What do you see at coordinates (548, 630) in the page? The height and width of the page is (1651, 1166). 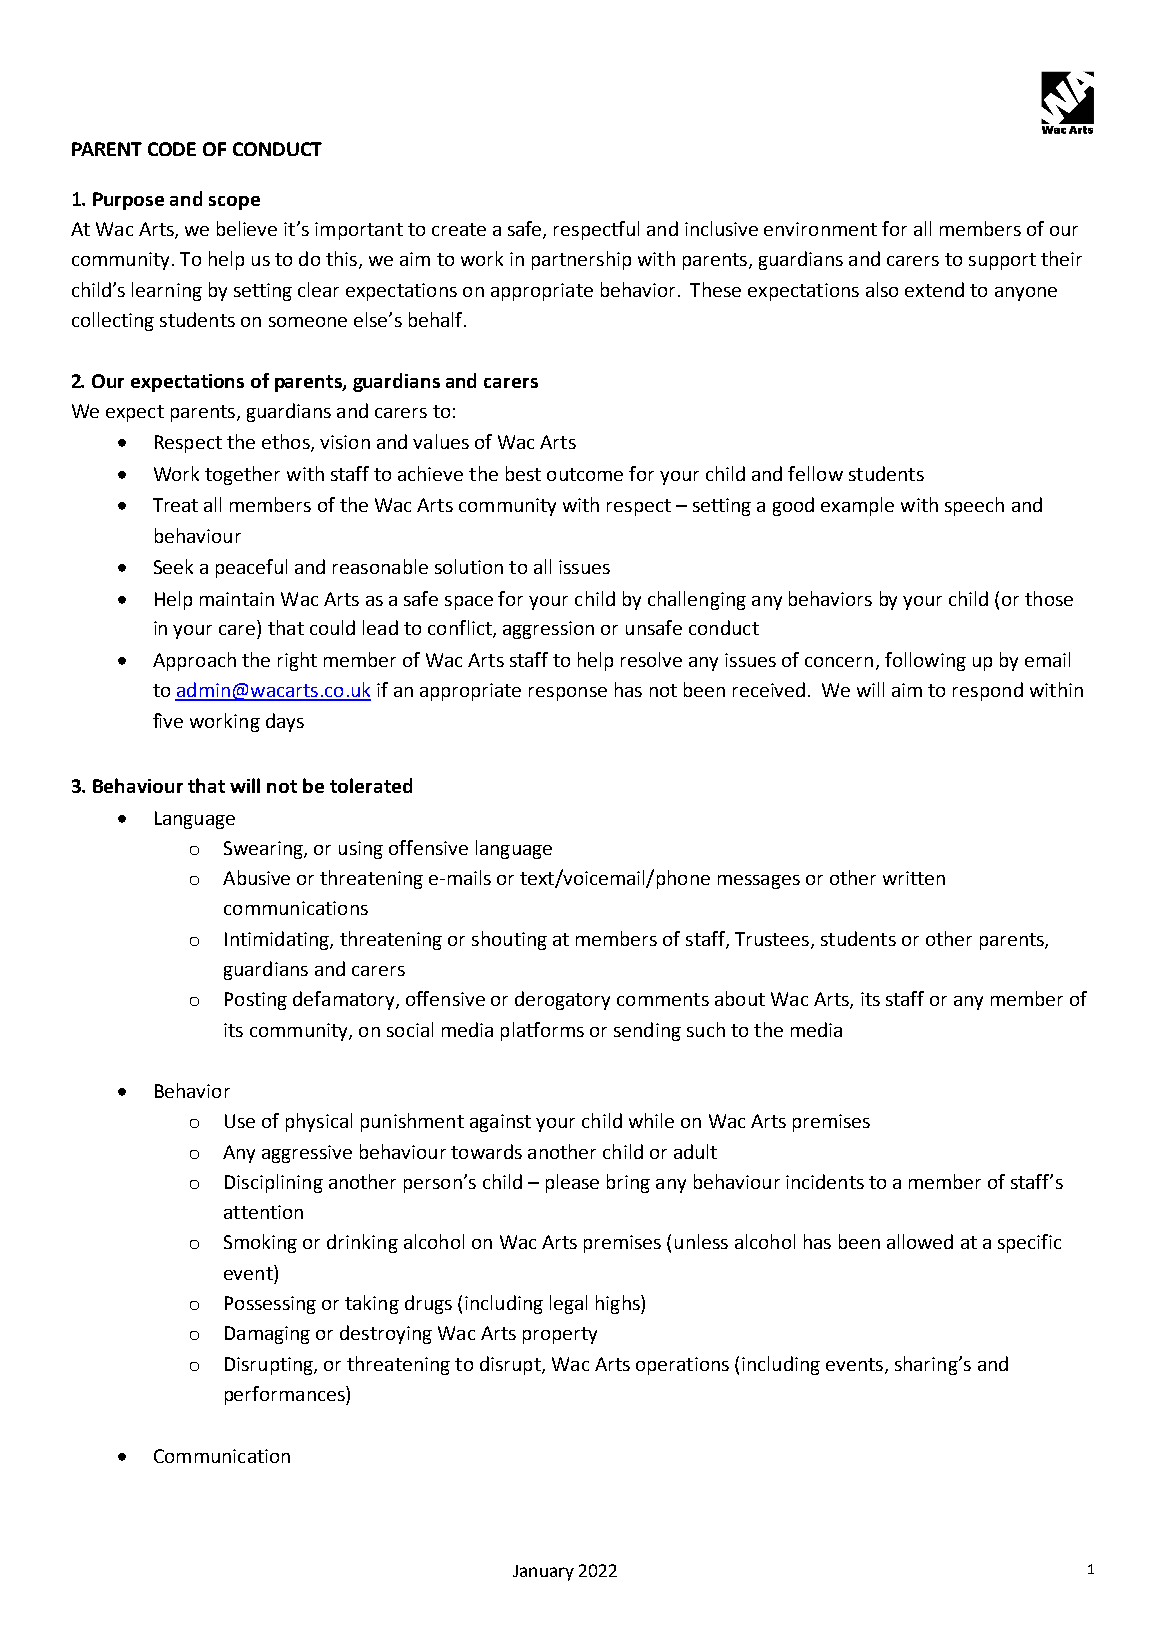 I see `aggression` at bounding box center [548, 630].
